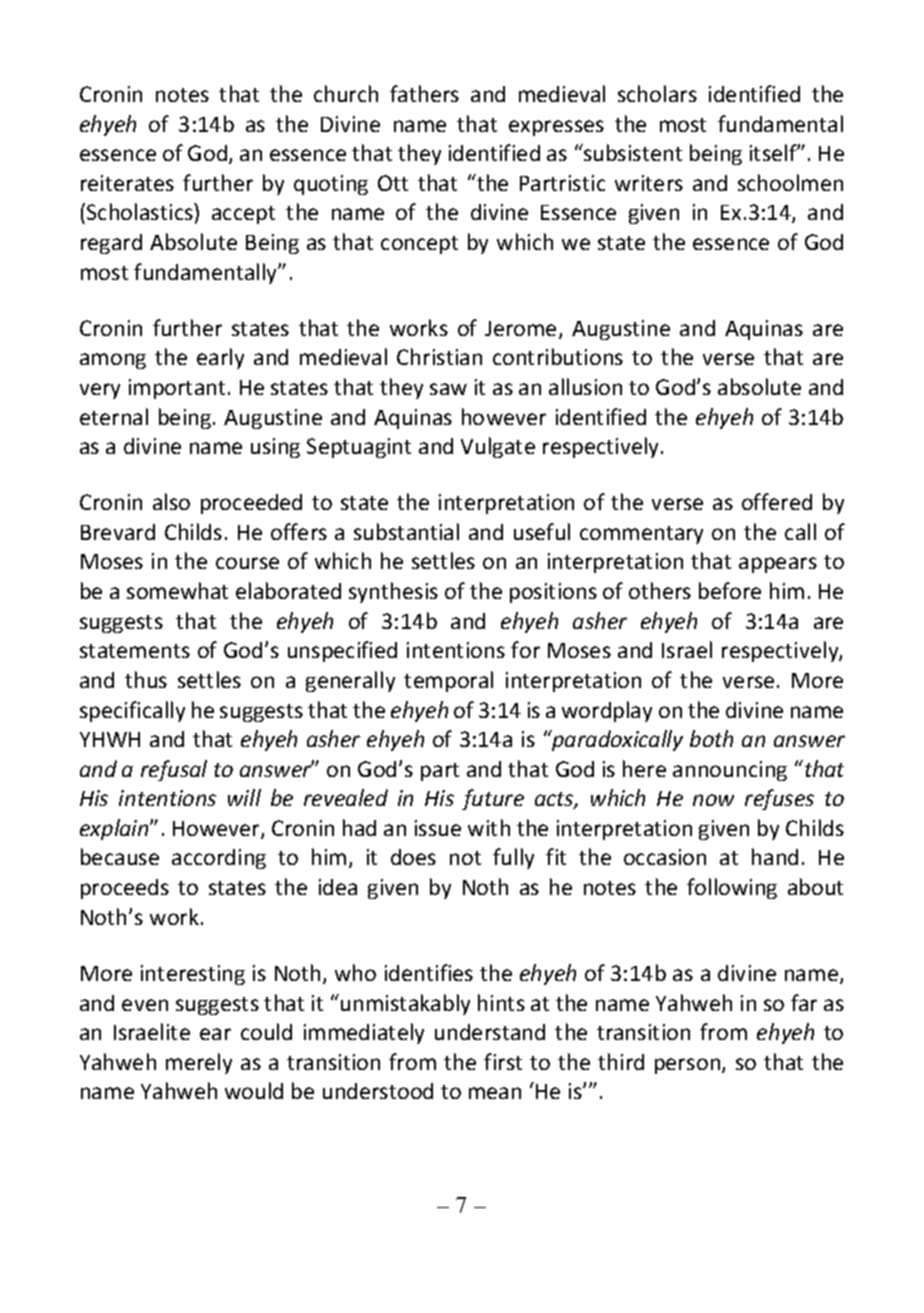  Describe the element at coordinates (503, 1061) in the screenshot. I see `first` at that location.
